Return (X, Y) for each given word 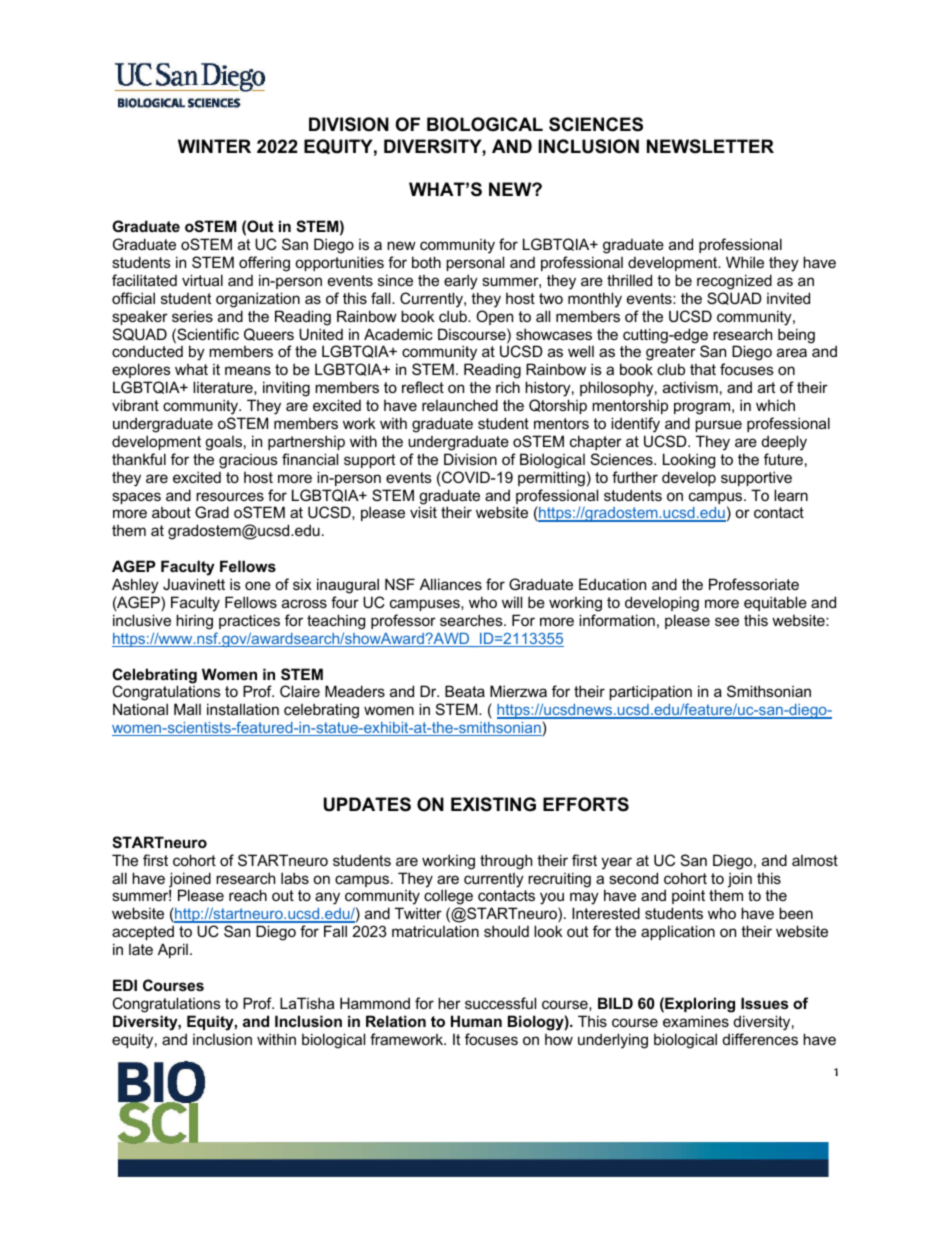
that (703, 369)
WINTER (214, 146)
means (248, 370)
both (426, 262)
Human (476, 1021)
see (727, 621)
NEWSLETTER (710, 146)
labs (295, 878)
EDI (125, 985)
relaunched (460, 405)
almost (815, 860)
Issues (764, 1003)
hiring (194, 622)
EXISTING (493, 804)
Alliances (451, 584)
